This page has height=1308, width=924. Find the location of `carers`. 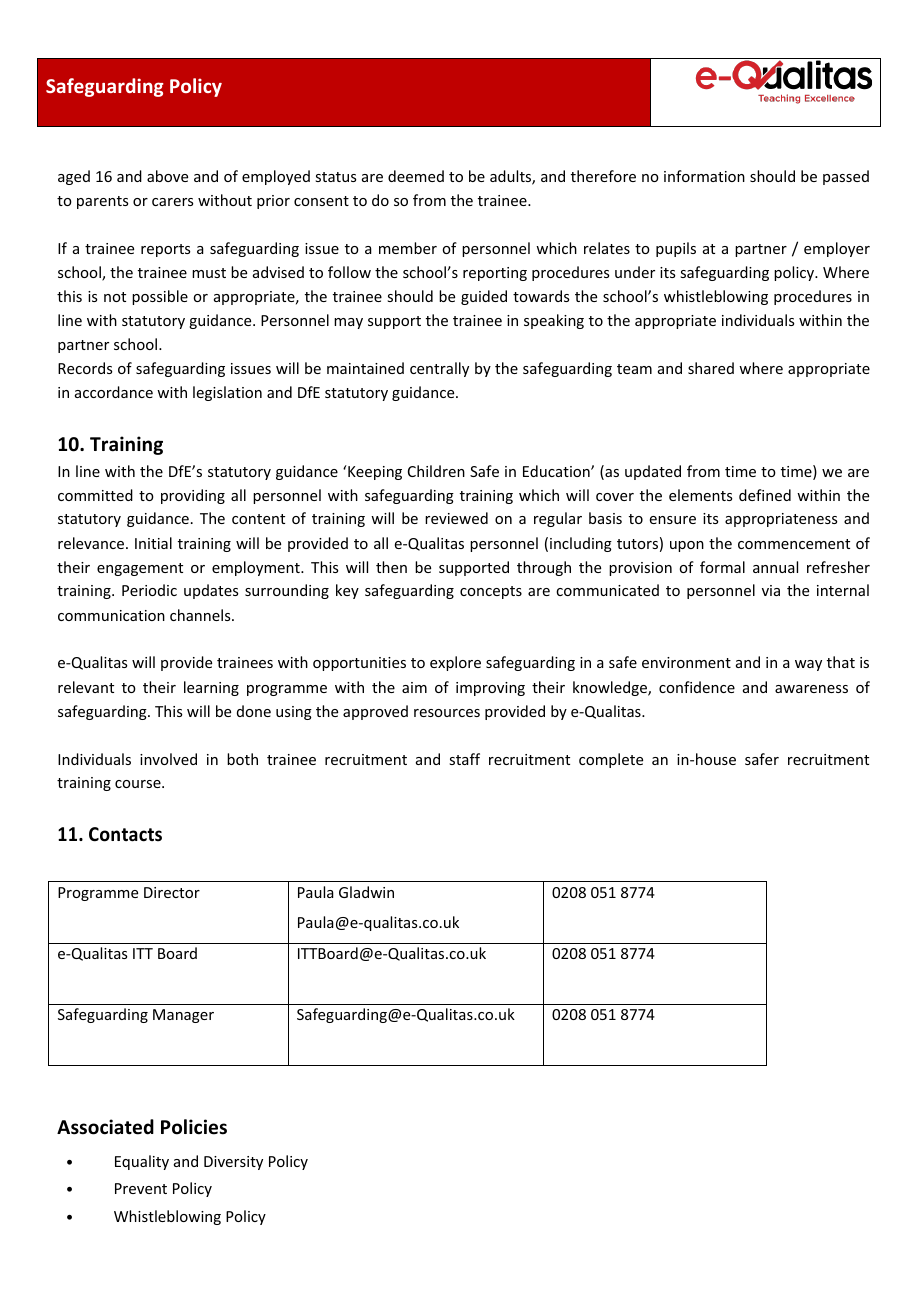

carers is located at coordinates (172, 202).
